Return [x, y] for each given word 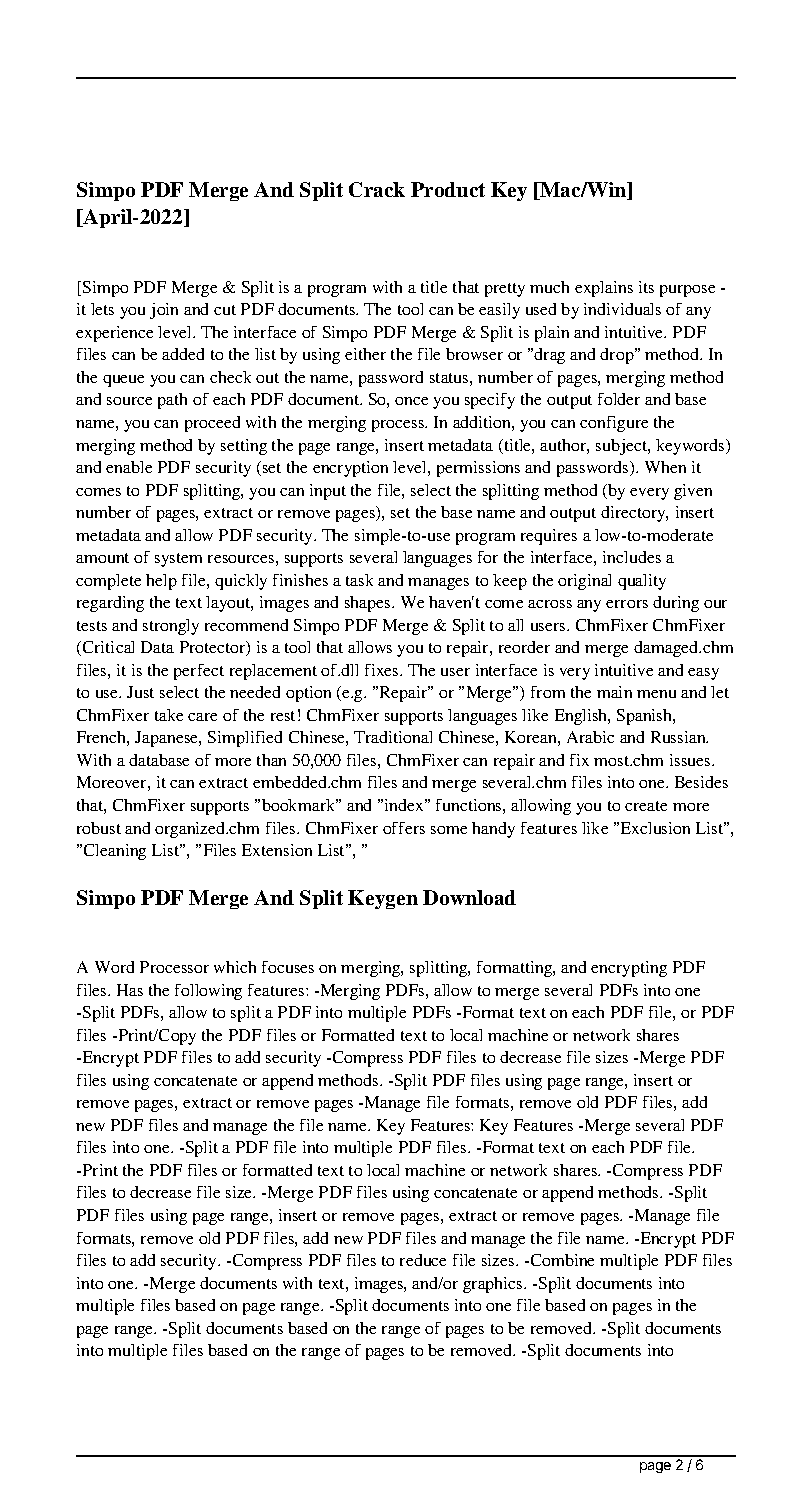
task [359, 580]
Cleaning [115, 852]
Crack [377, 189]
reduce [423, 1260]
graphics [494, 1285]
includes [632, 557]
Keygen [383, 899]
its [646, 287]
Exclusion [655, 828]
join [164, 311]
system [178, 560]
